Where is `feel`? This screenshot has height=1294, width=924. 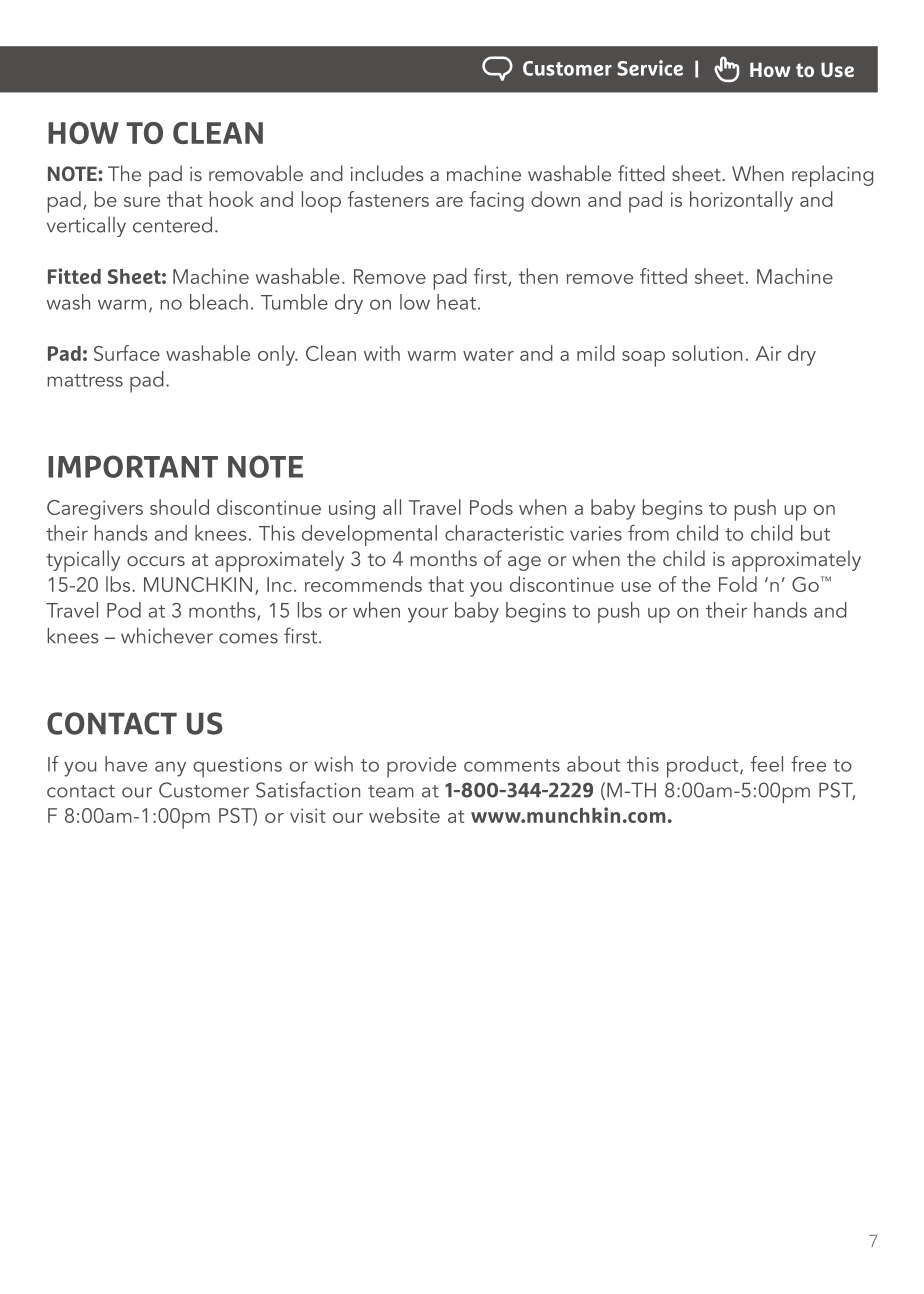 feel is located at coordinates (767, 764).
